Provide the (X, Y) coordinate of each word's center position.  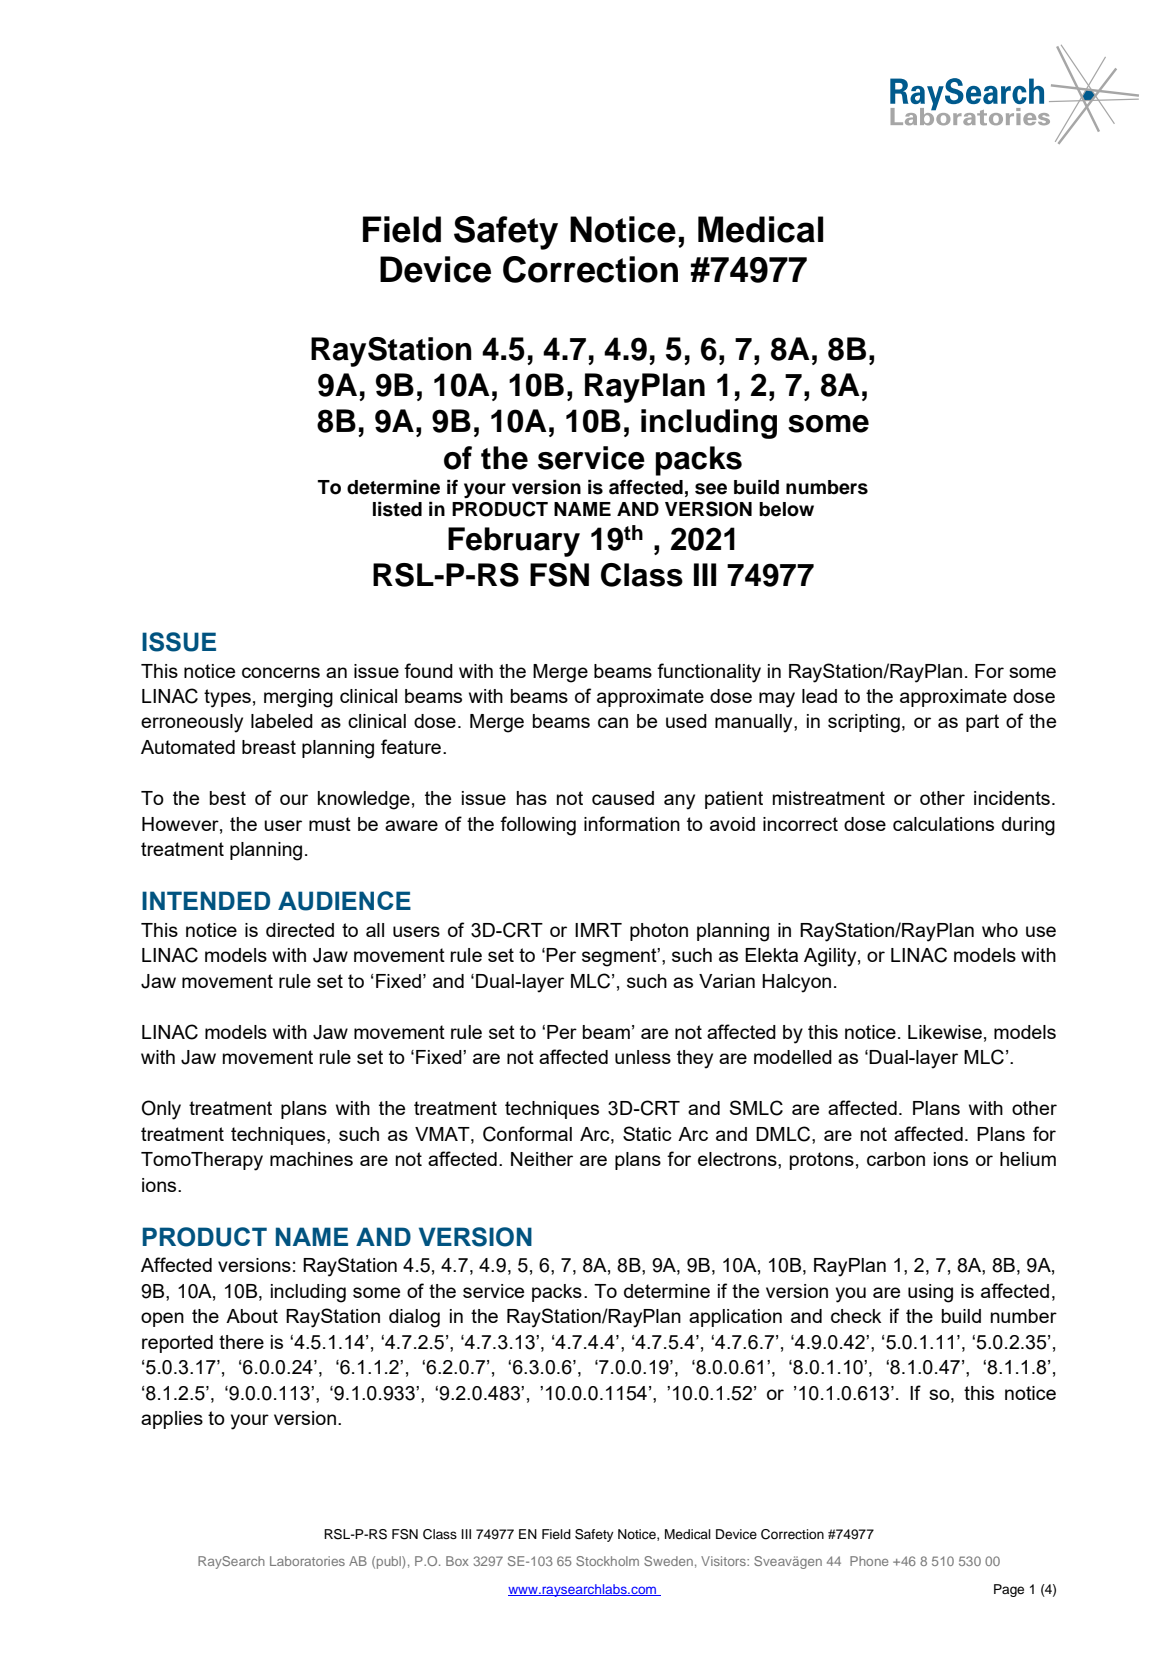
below (786, 509)
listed (397, 509)
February (514, 542)
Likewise (945, 1032)
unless (643, 1057)
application (735, 1318)
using (930, 1293)
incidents (1012, 798)
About (252, 1316)
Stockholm (607, 1561)
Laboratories (307, 1561)
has (532, 798)
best (228, 798)
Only (161, 1110)
